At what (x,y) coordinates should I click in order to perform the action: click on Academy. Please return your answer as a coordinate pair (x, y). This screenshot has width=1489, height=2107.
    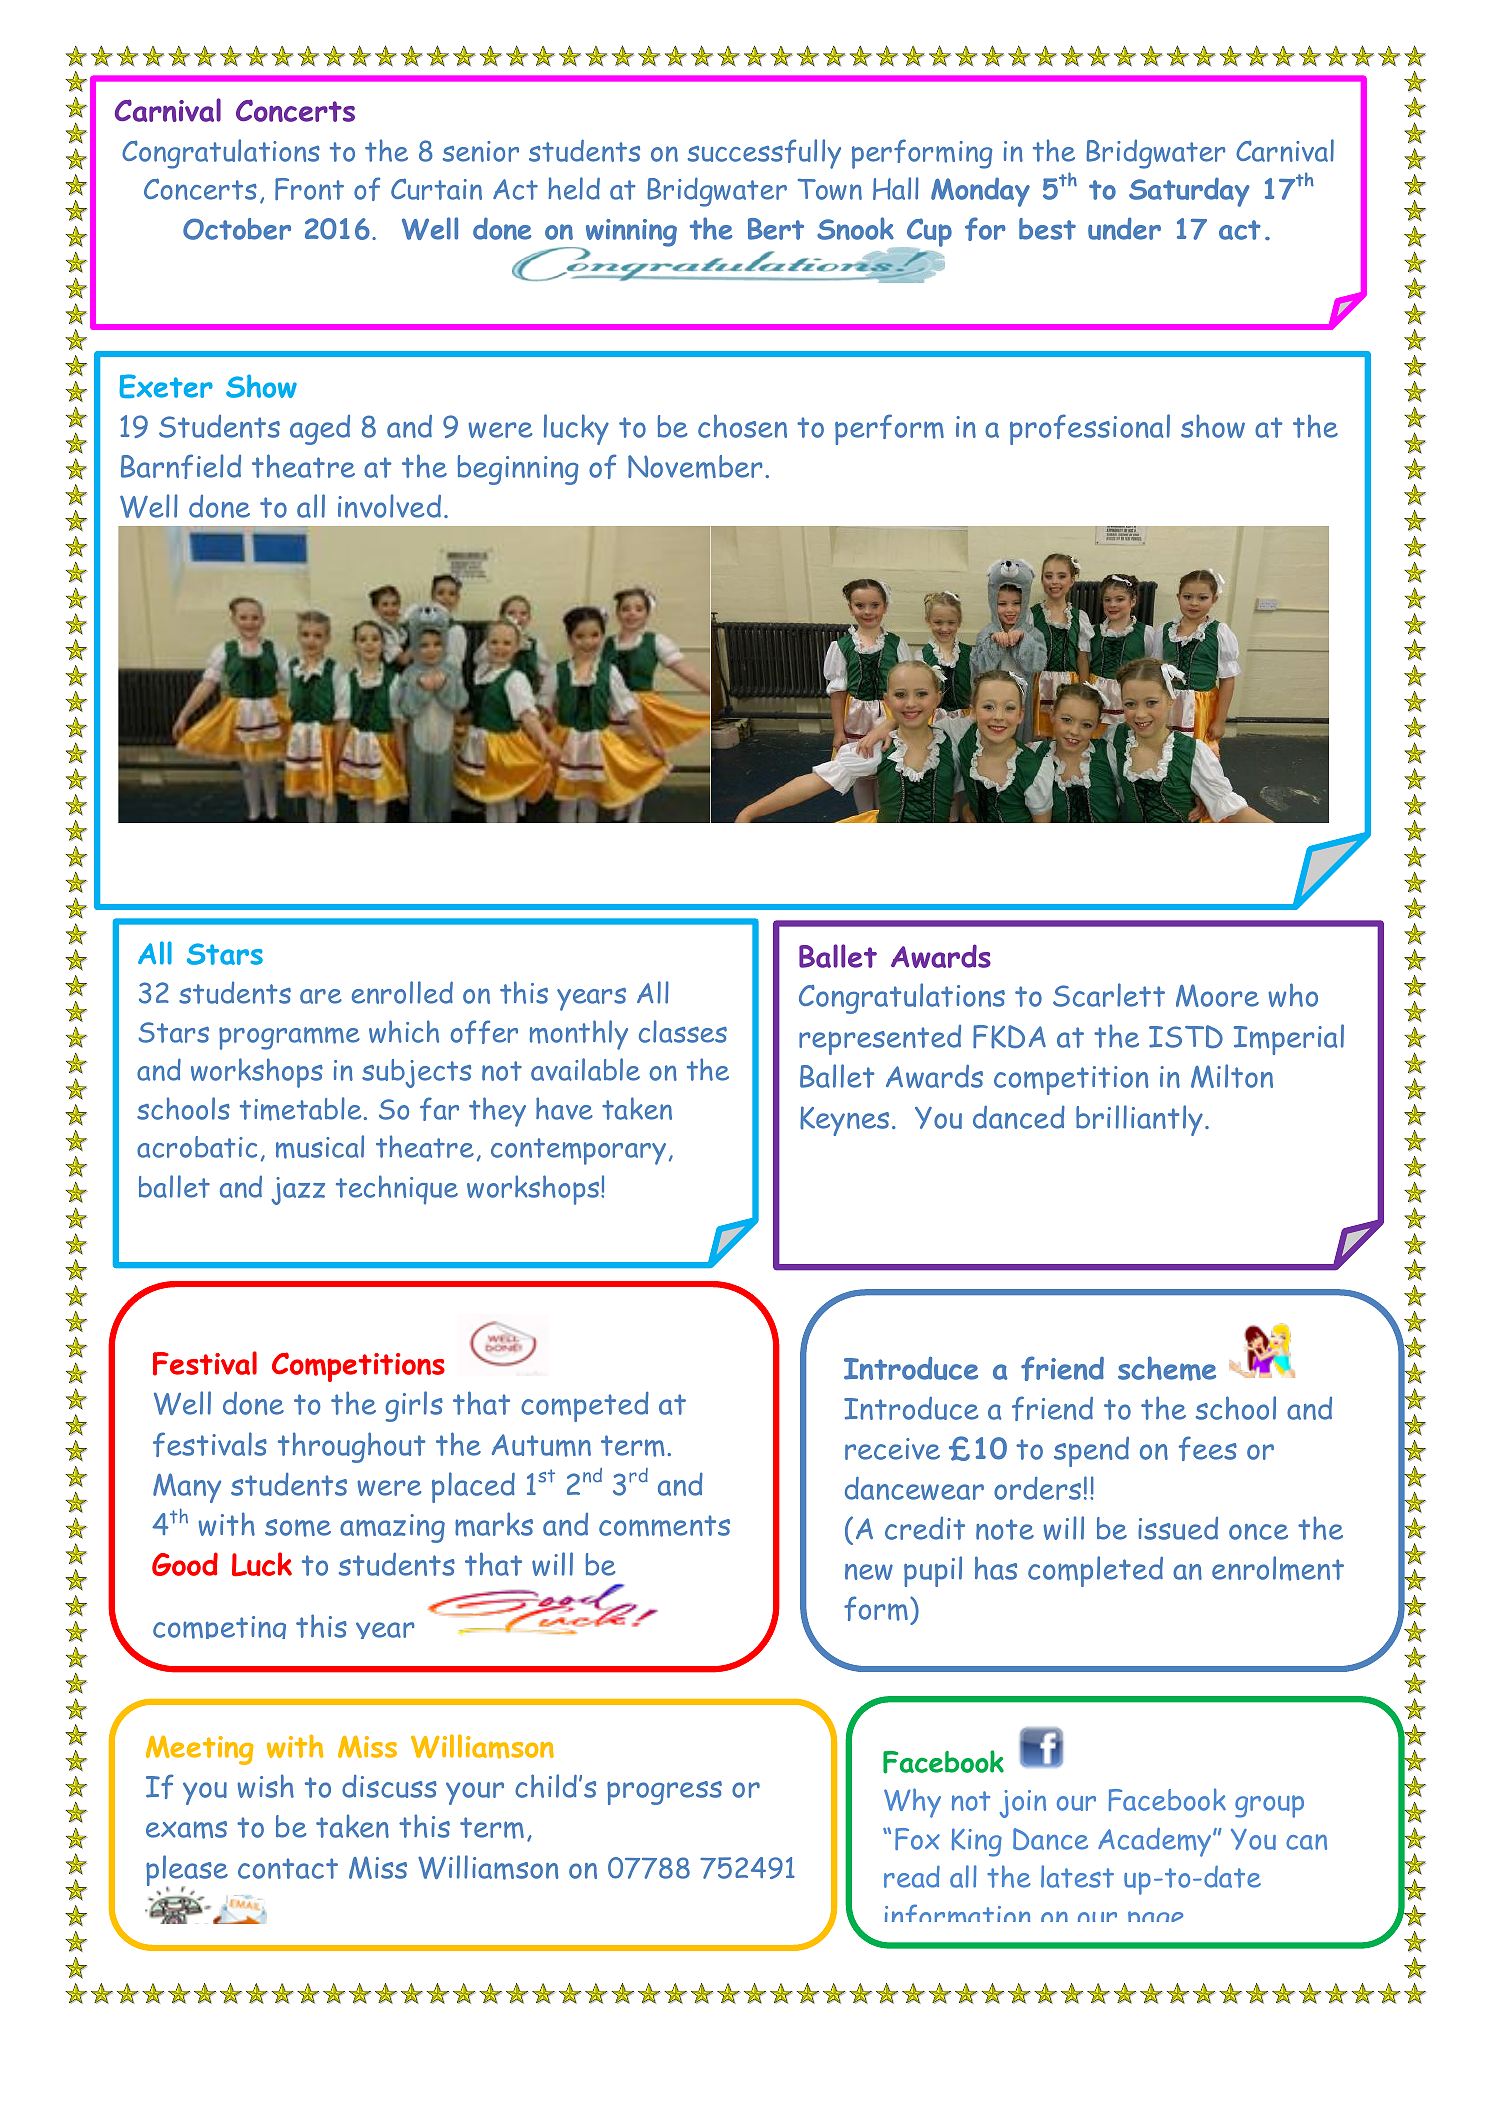
    Looking at the image, I should click on (1156, 1842).
